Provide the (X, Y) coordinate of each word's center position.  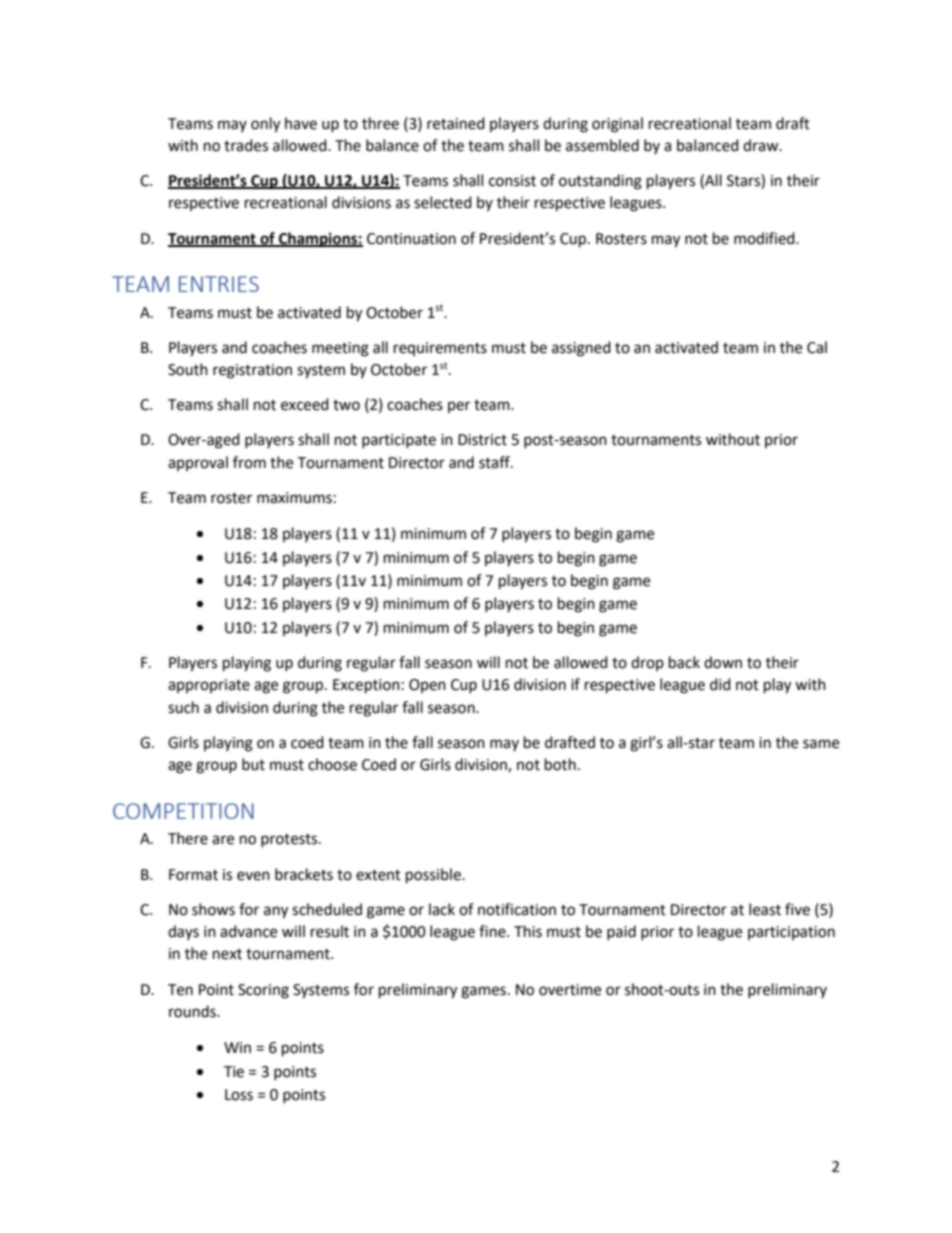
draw (762, 145)
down (723, 662)
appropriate (209, 686)
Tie (234, 1072)
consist (512, 181)
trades (246, 145)
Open (427, 686)
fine (493, 931)
